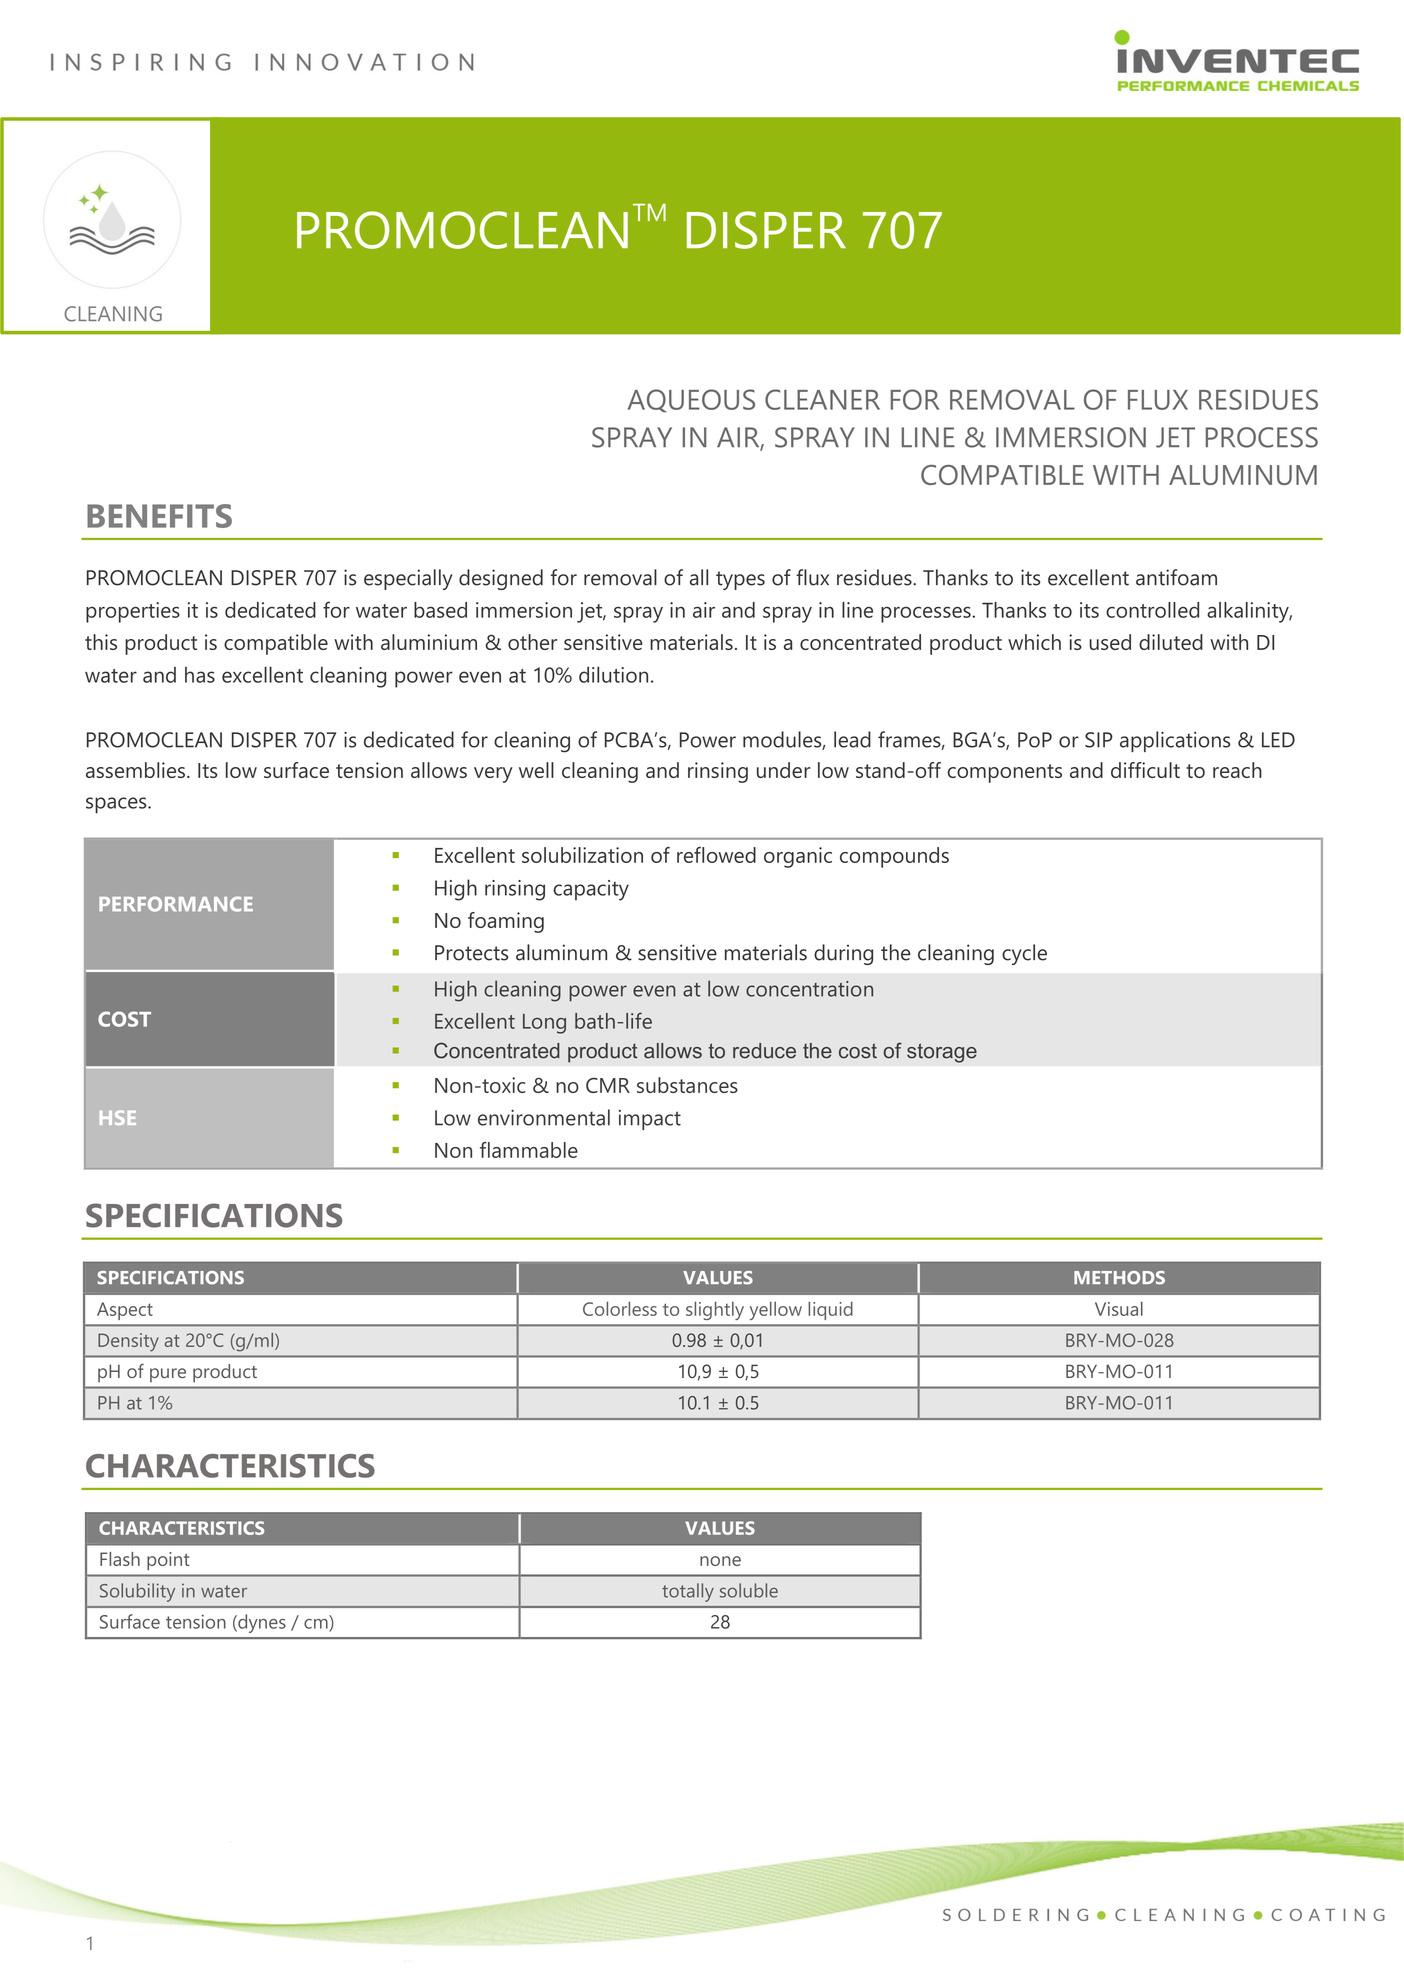 The width and height of the screenshot is (1404, 1986). Describe the element at coordinates (117, 805) in the screenshot. I see `spaces` at that location.
